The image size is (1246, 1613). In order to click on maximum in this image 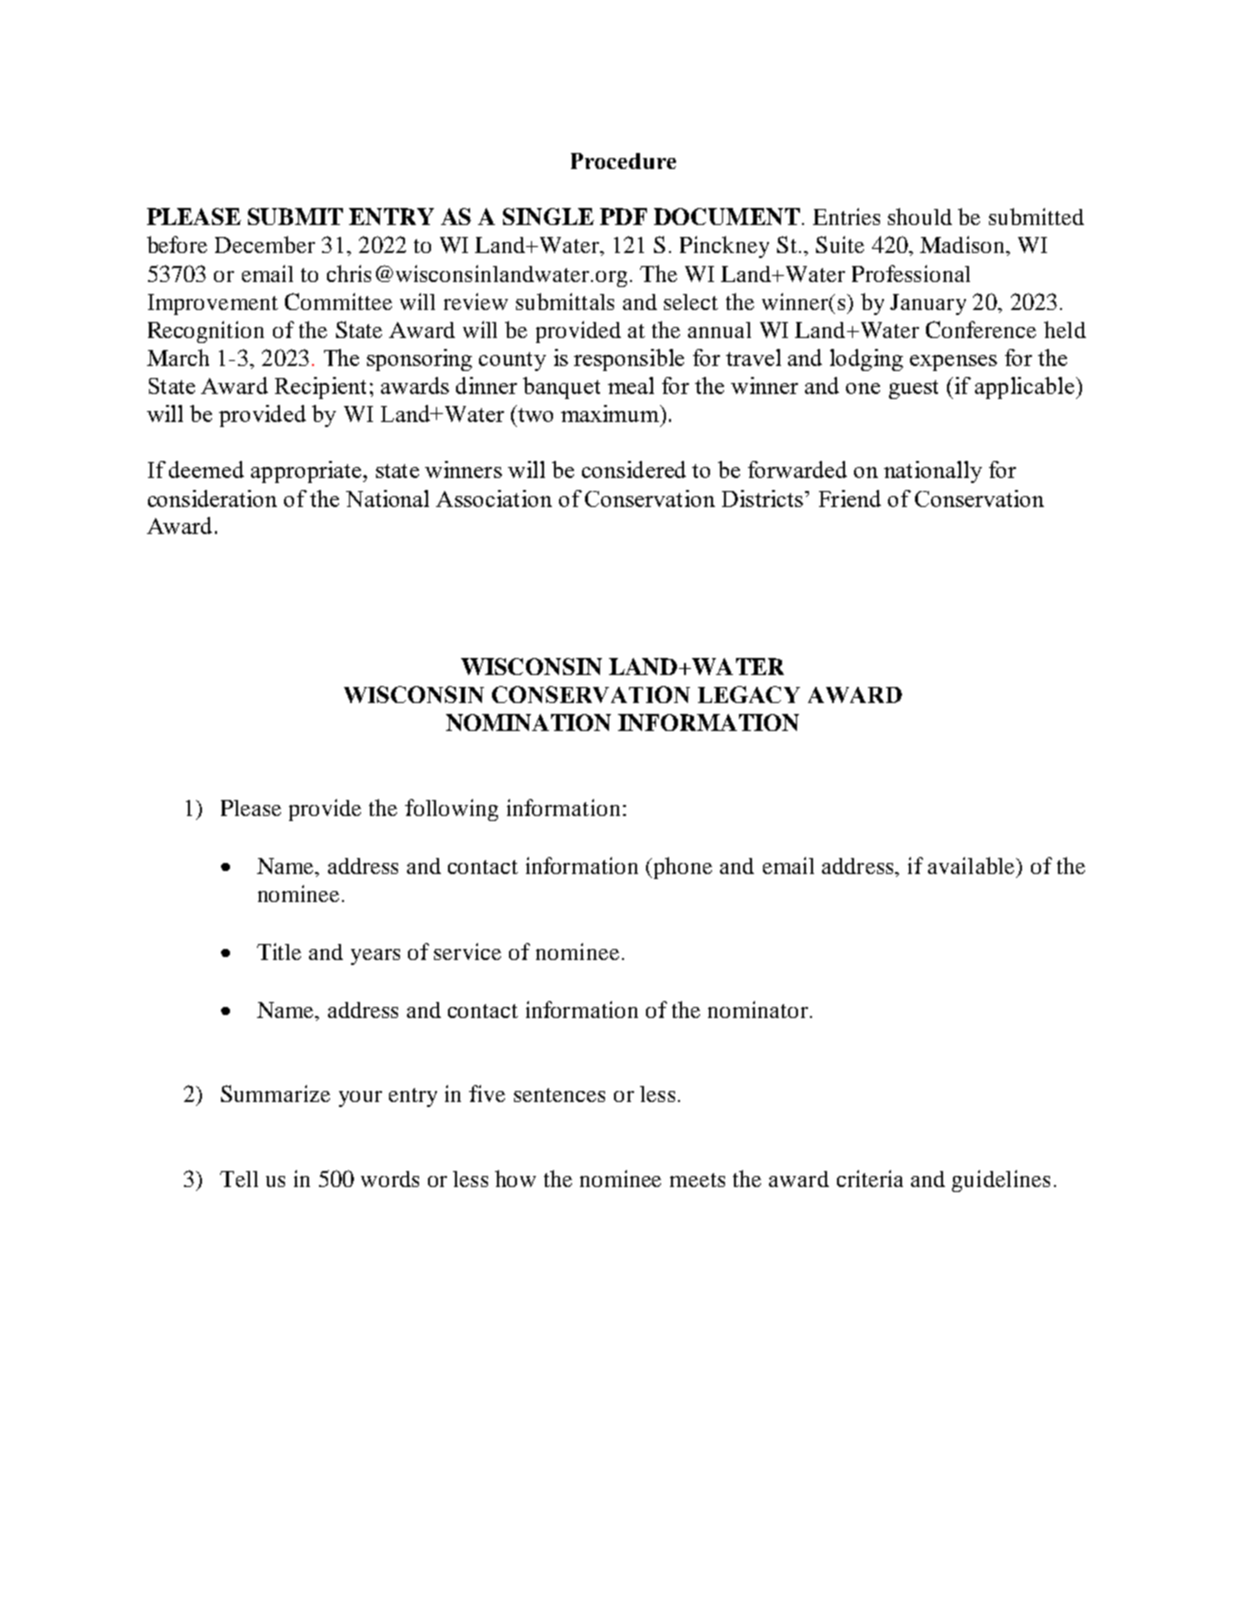, I will do `click(611, 413)`.
